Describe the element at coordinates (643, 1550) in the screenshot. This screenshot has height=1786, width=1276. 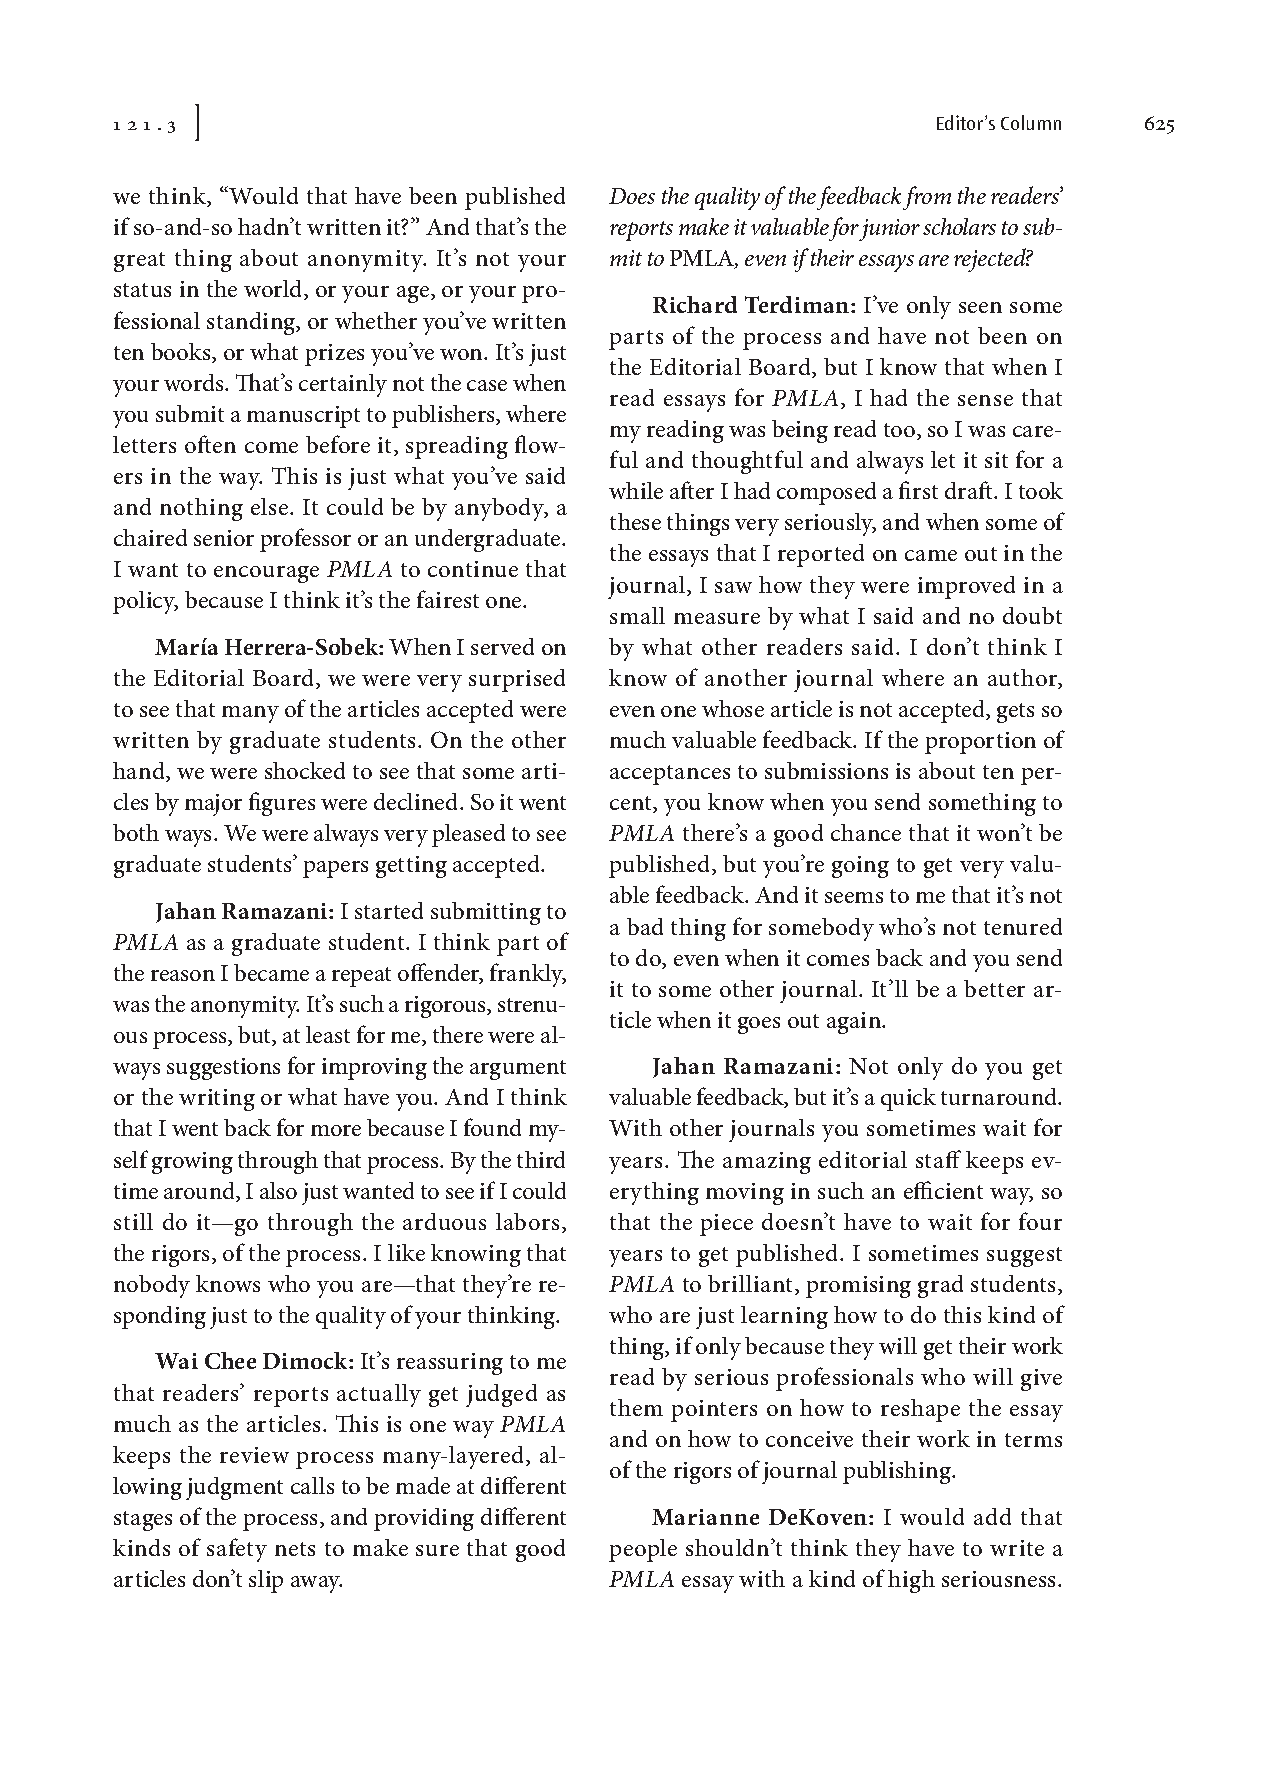
I see `people` at that location.
